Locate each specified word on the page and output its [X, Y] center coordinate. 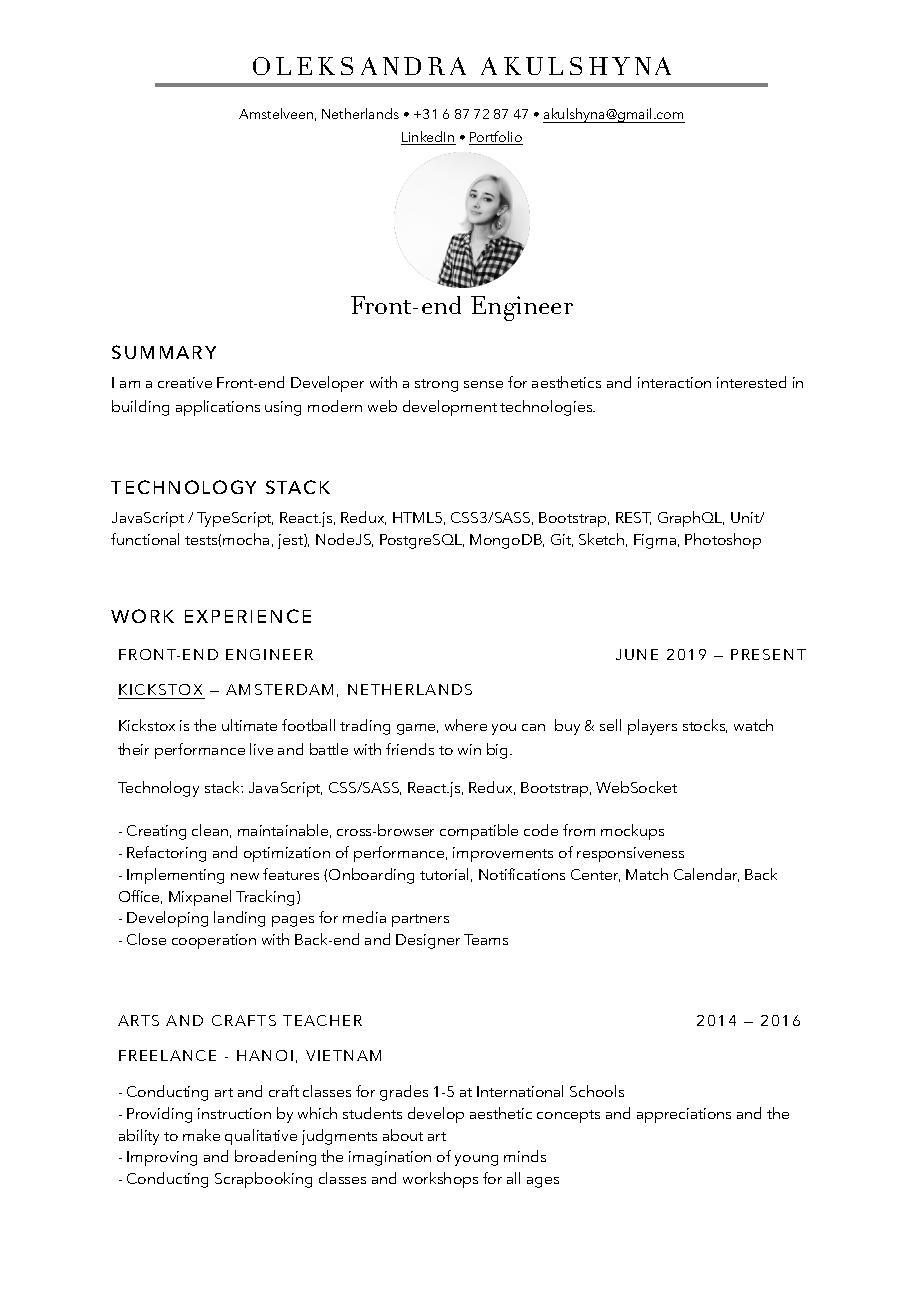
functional [145, 539]
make [201, 1135]
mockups [632, 832]
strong [436, 385]
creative [185, 382]
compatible [479, 832]
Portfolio [496, 138]
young [476, 1160]
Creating [156, 832]
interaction [674, 382]
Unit [746, 517]
